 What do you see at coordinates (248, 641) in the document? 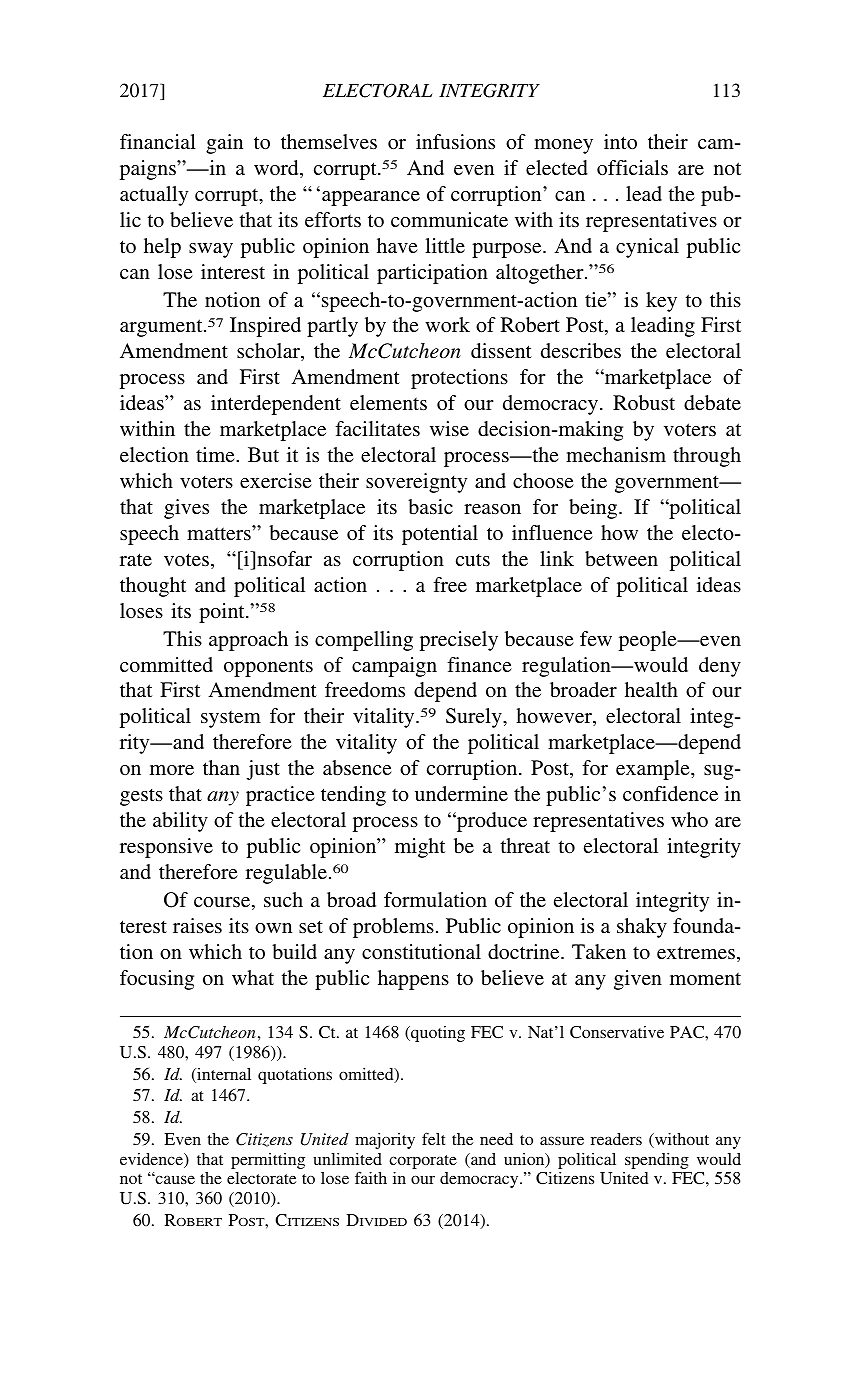
I see `approach` at bounding box center [248, 641].
